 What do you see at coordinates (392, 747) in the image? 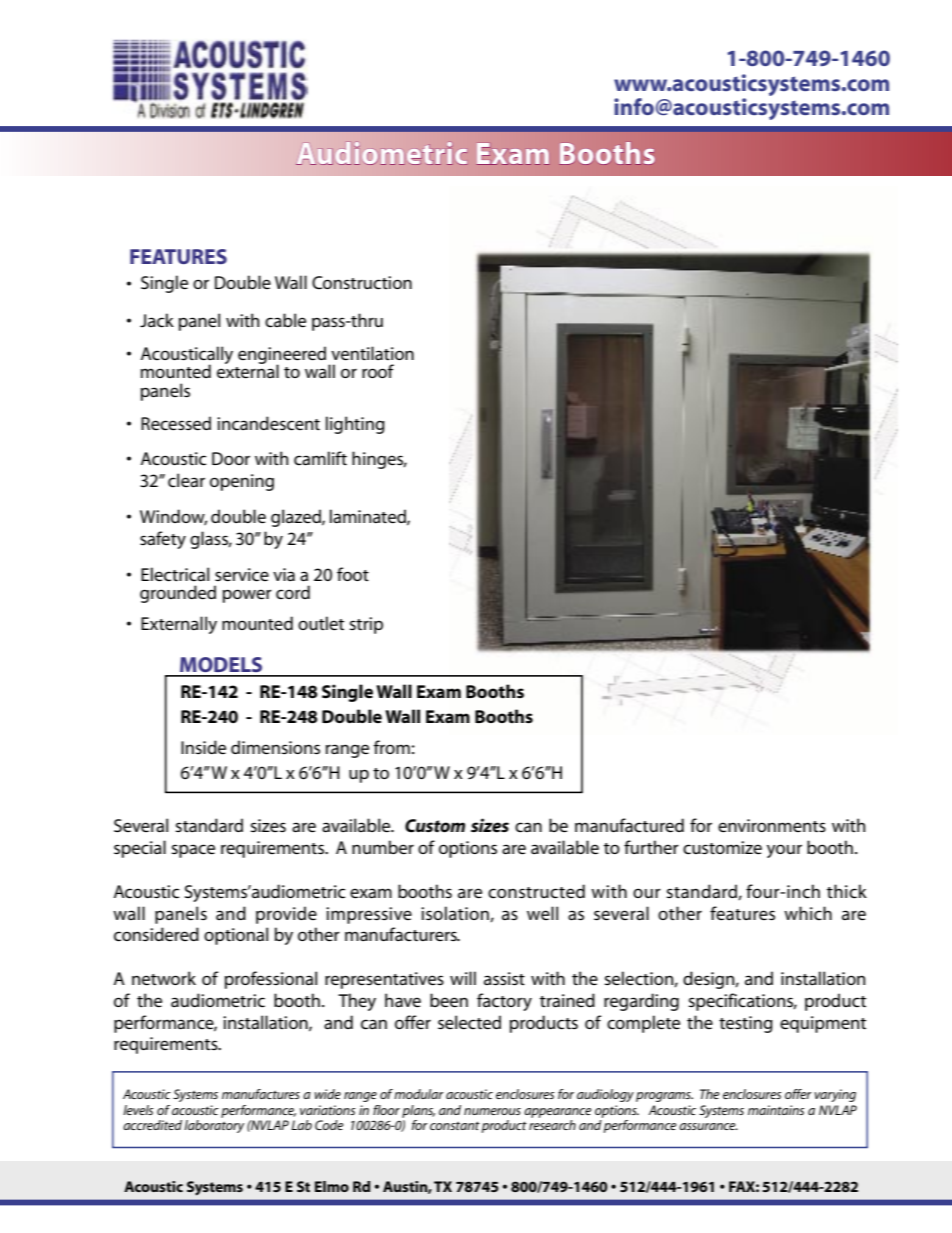
I see `from` at bounding box center [392, 747].
